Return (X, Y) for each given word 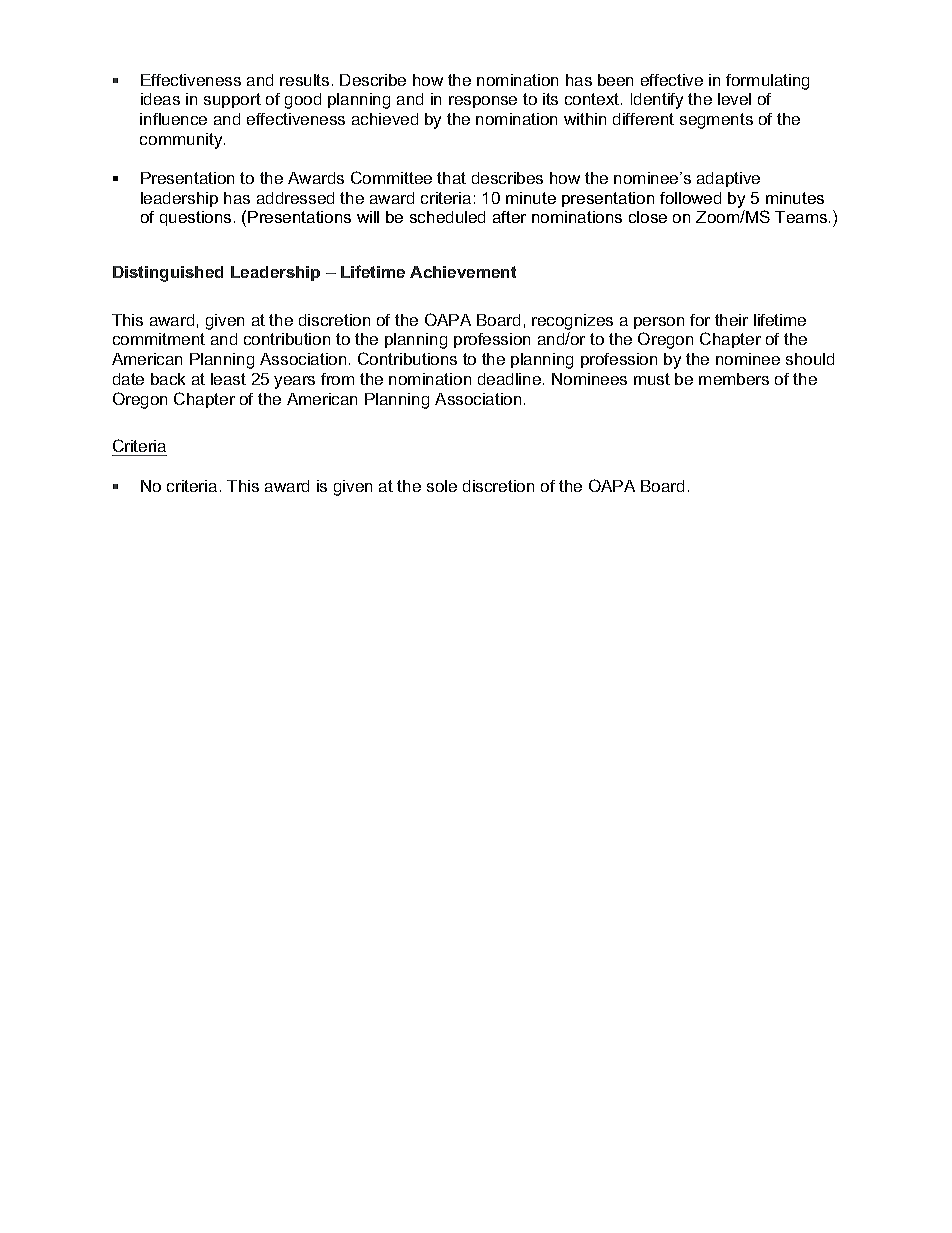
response (483, 102)
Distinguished (168, 274)
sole (442, 486)
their (731, 320)
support (232, 100)
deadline (509, 379)
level (734, 99)
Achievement (463, 272)
